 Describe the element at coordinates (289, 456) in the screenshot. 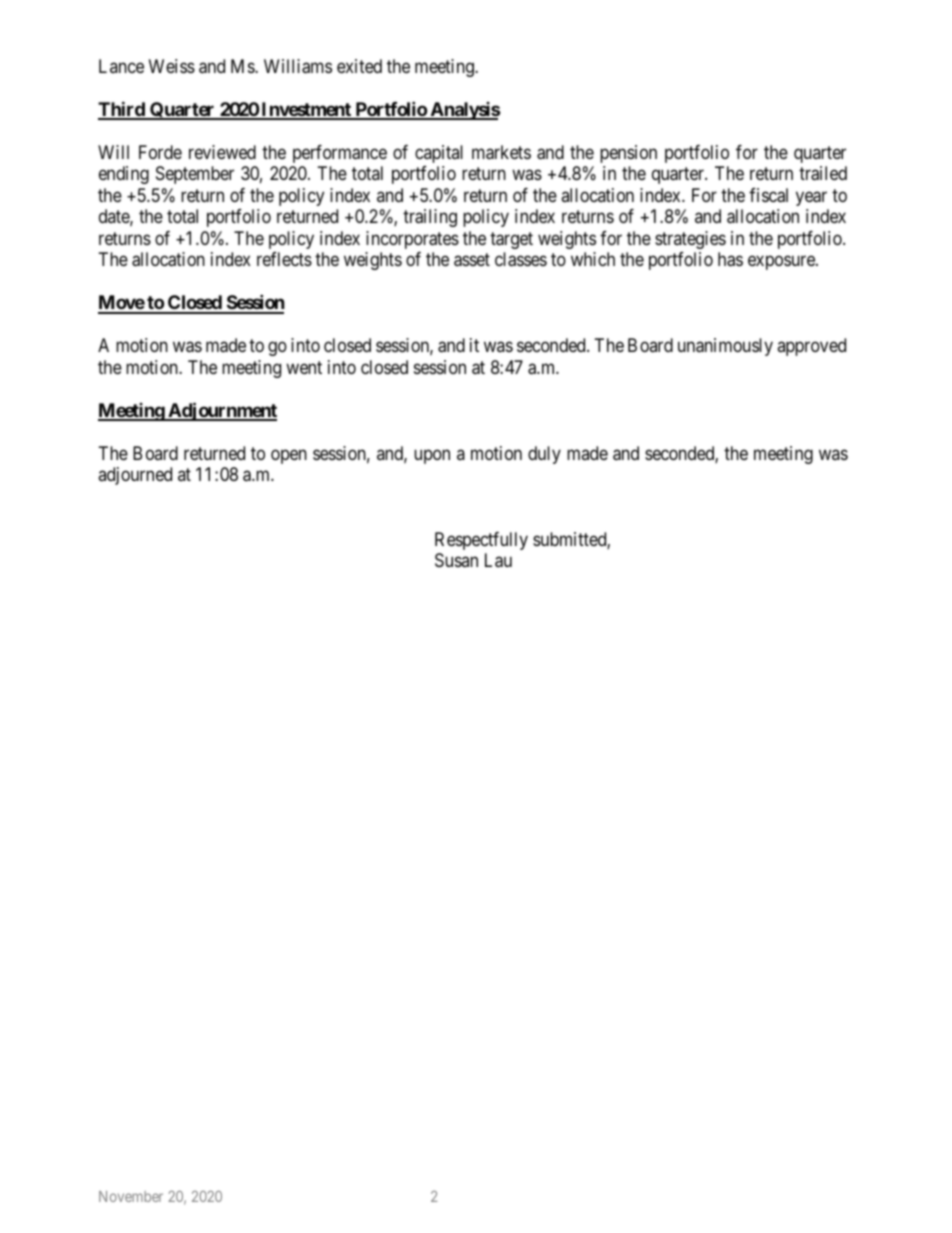

I see `open` at that location.
